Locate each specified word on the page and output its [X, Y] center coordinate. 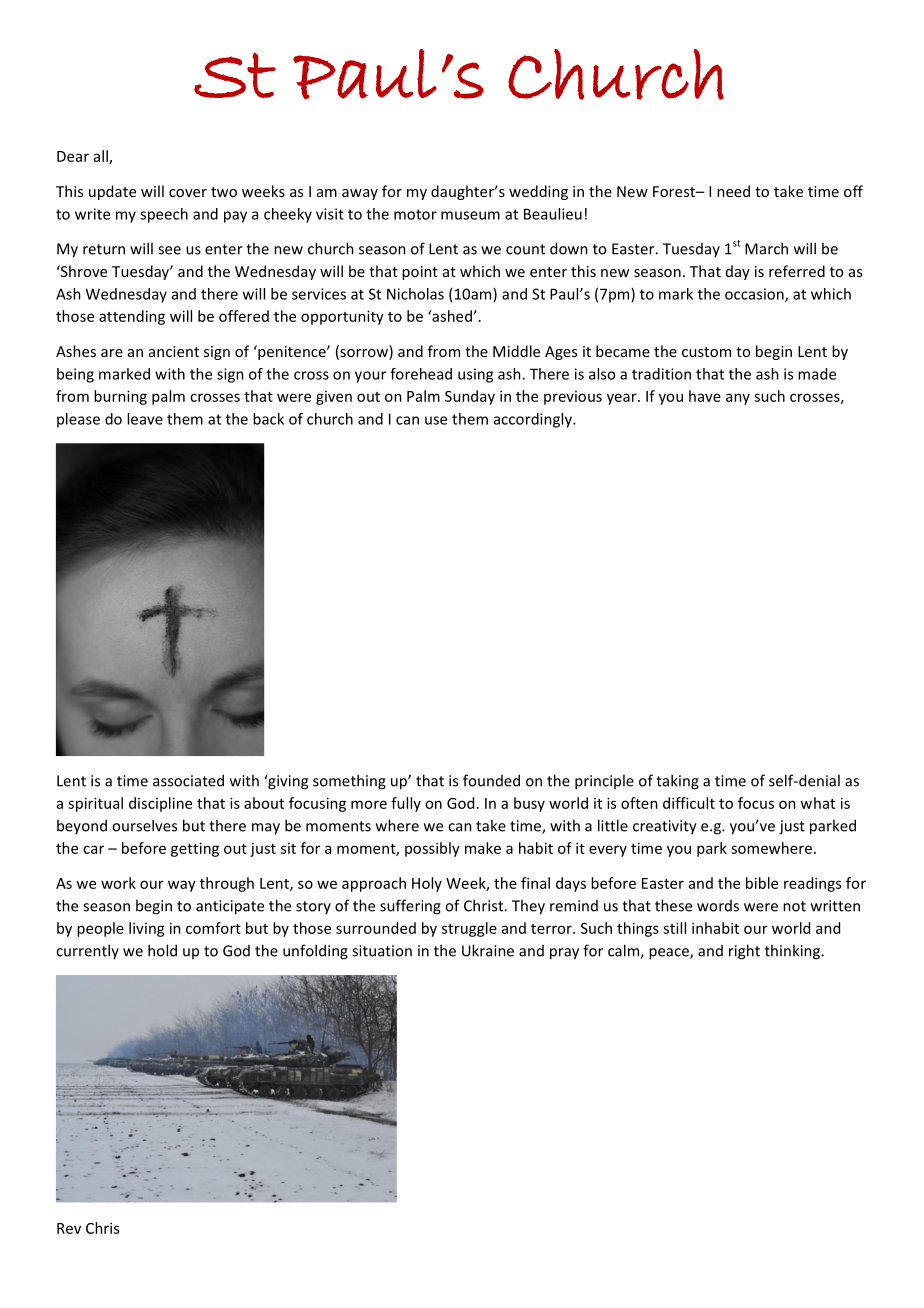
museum [470, 215]
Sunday [470, 397]
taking [677, 782]
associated [188, 780]
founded [491, 780]
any [738, 399]
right [744, 952]
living [147, 929]
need [733, 191]
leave [145, 419]
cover [188, 193]
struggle [469, 929]
